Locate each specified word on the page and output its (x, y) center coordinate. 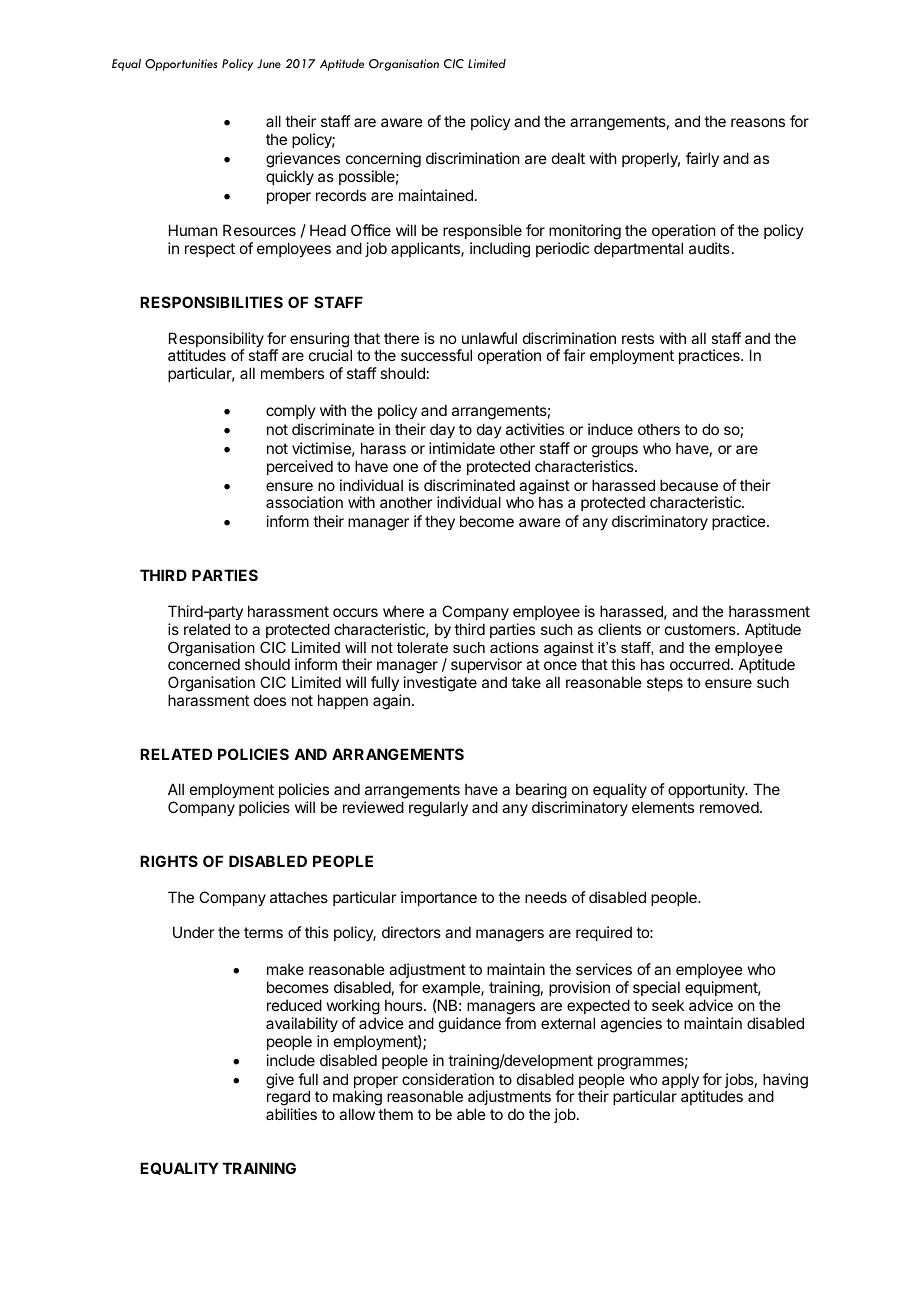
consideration (448, 1079)
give (280, 1081)
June (269, 64)
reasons (758, 122)
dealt (568, 158)
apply (679, 1082)
